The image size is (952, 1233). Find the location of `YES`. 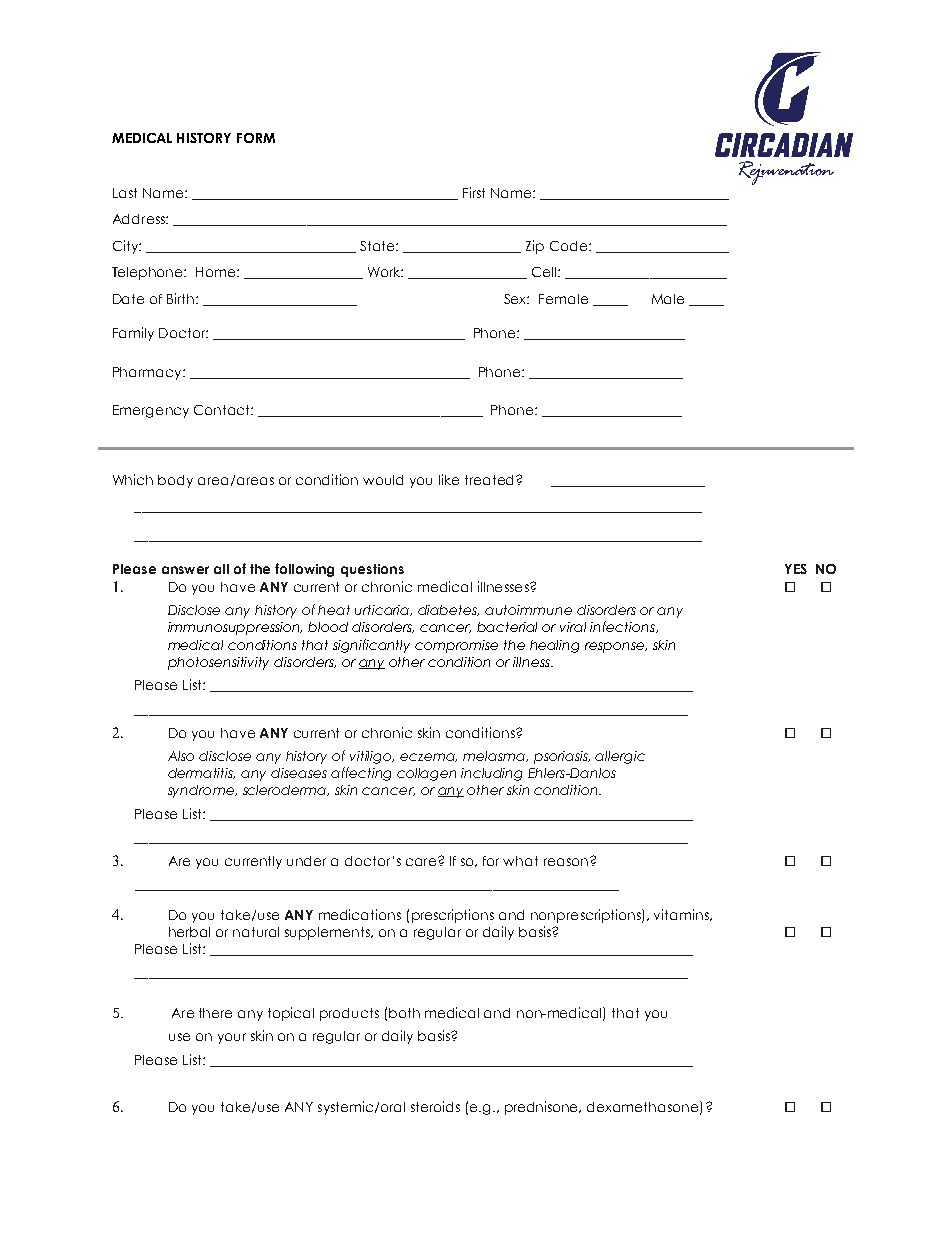

YES is located at coordinates (796, 569).
